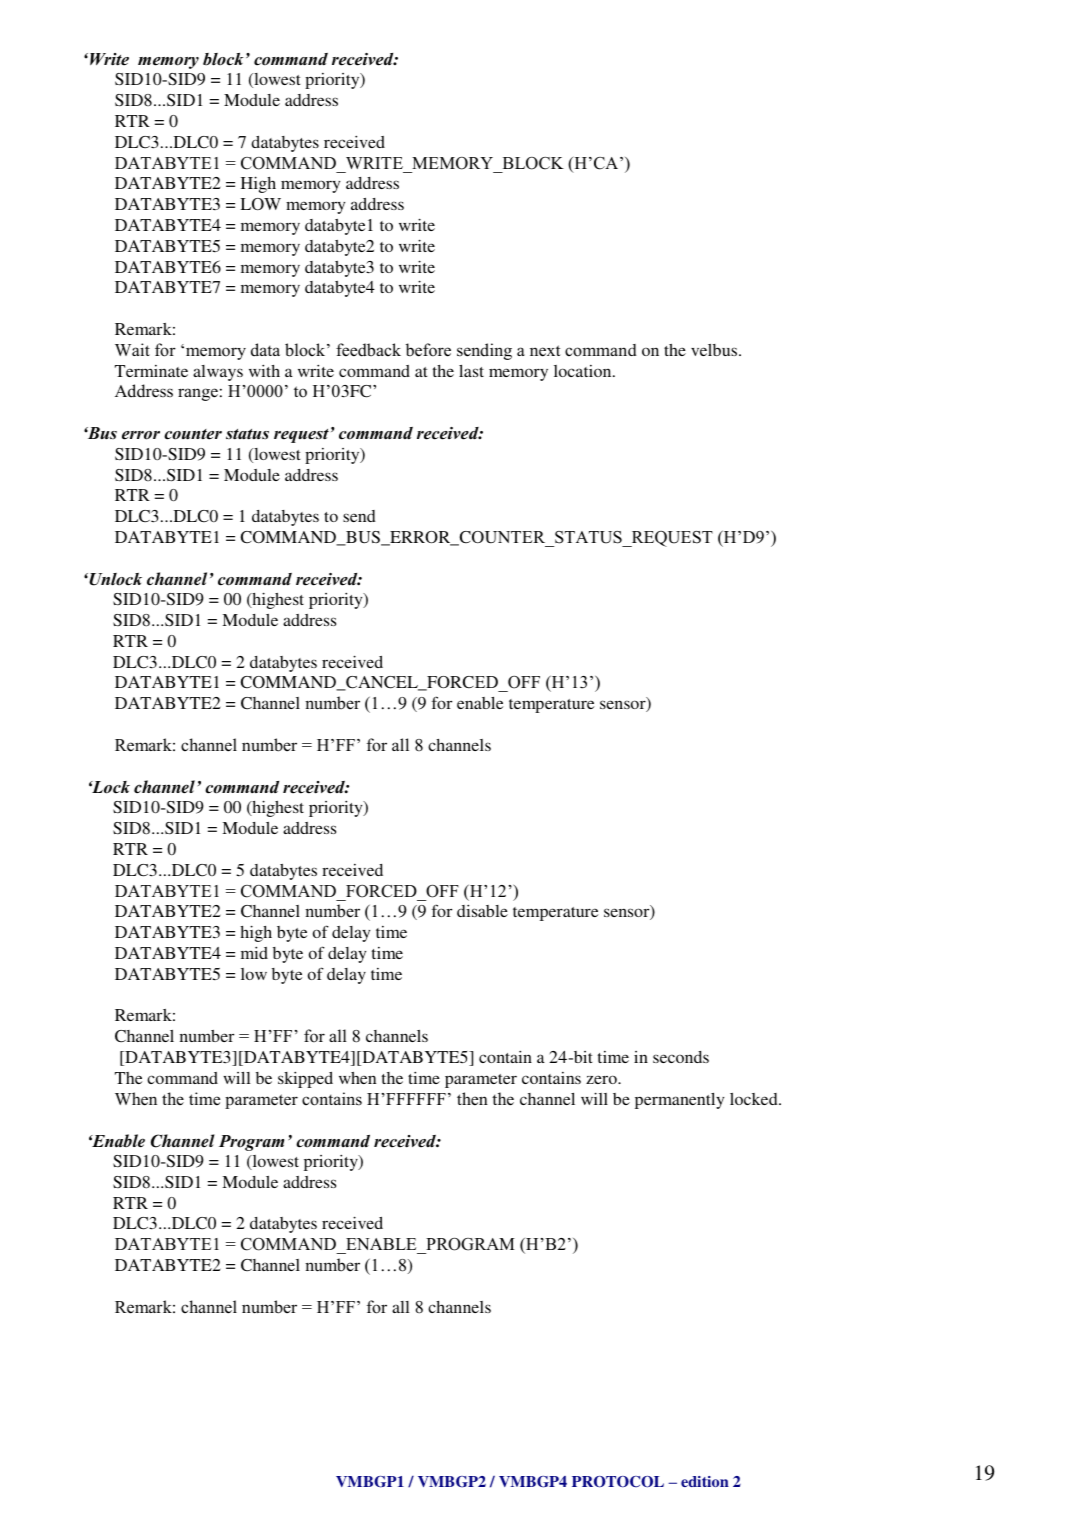 This document has height=1523, width=1077. I want to click on location, so click(584, 371).
